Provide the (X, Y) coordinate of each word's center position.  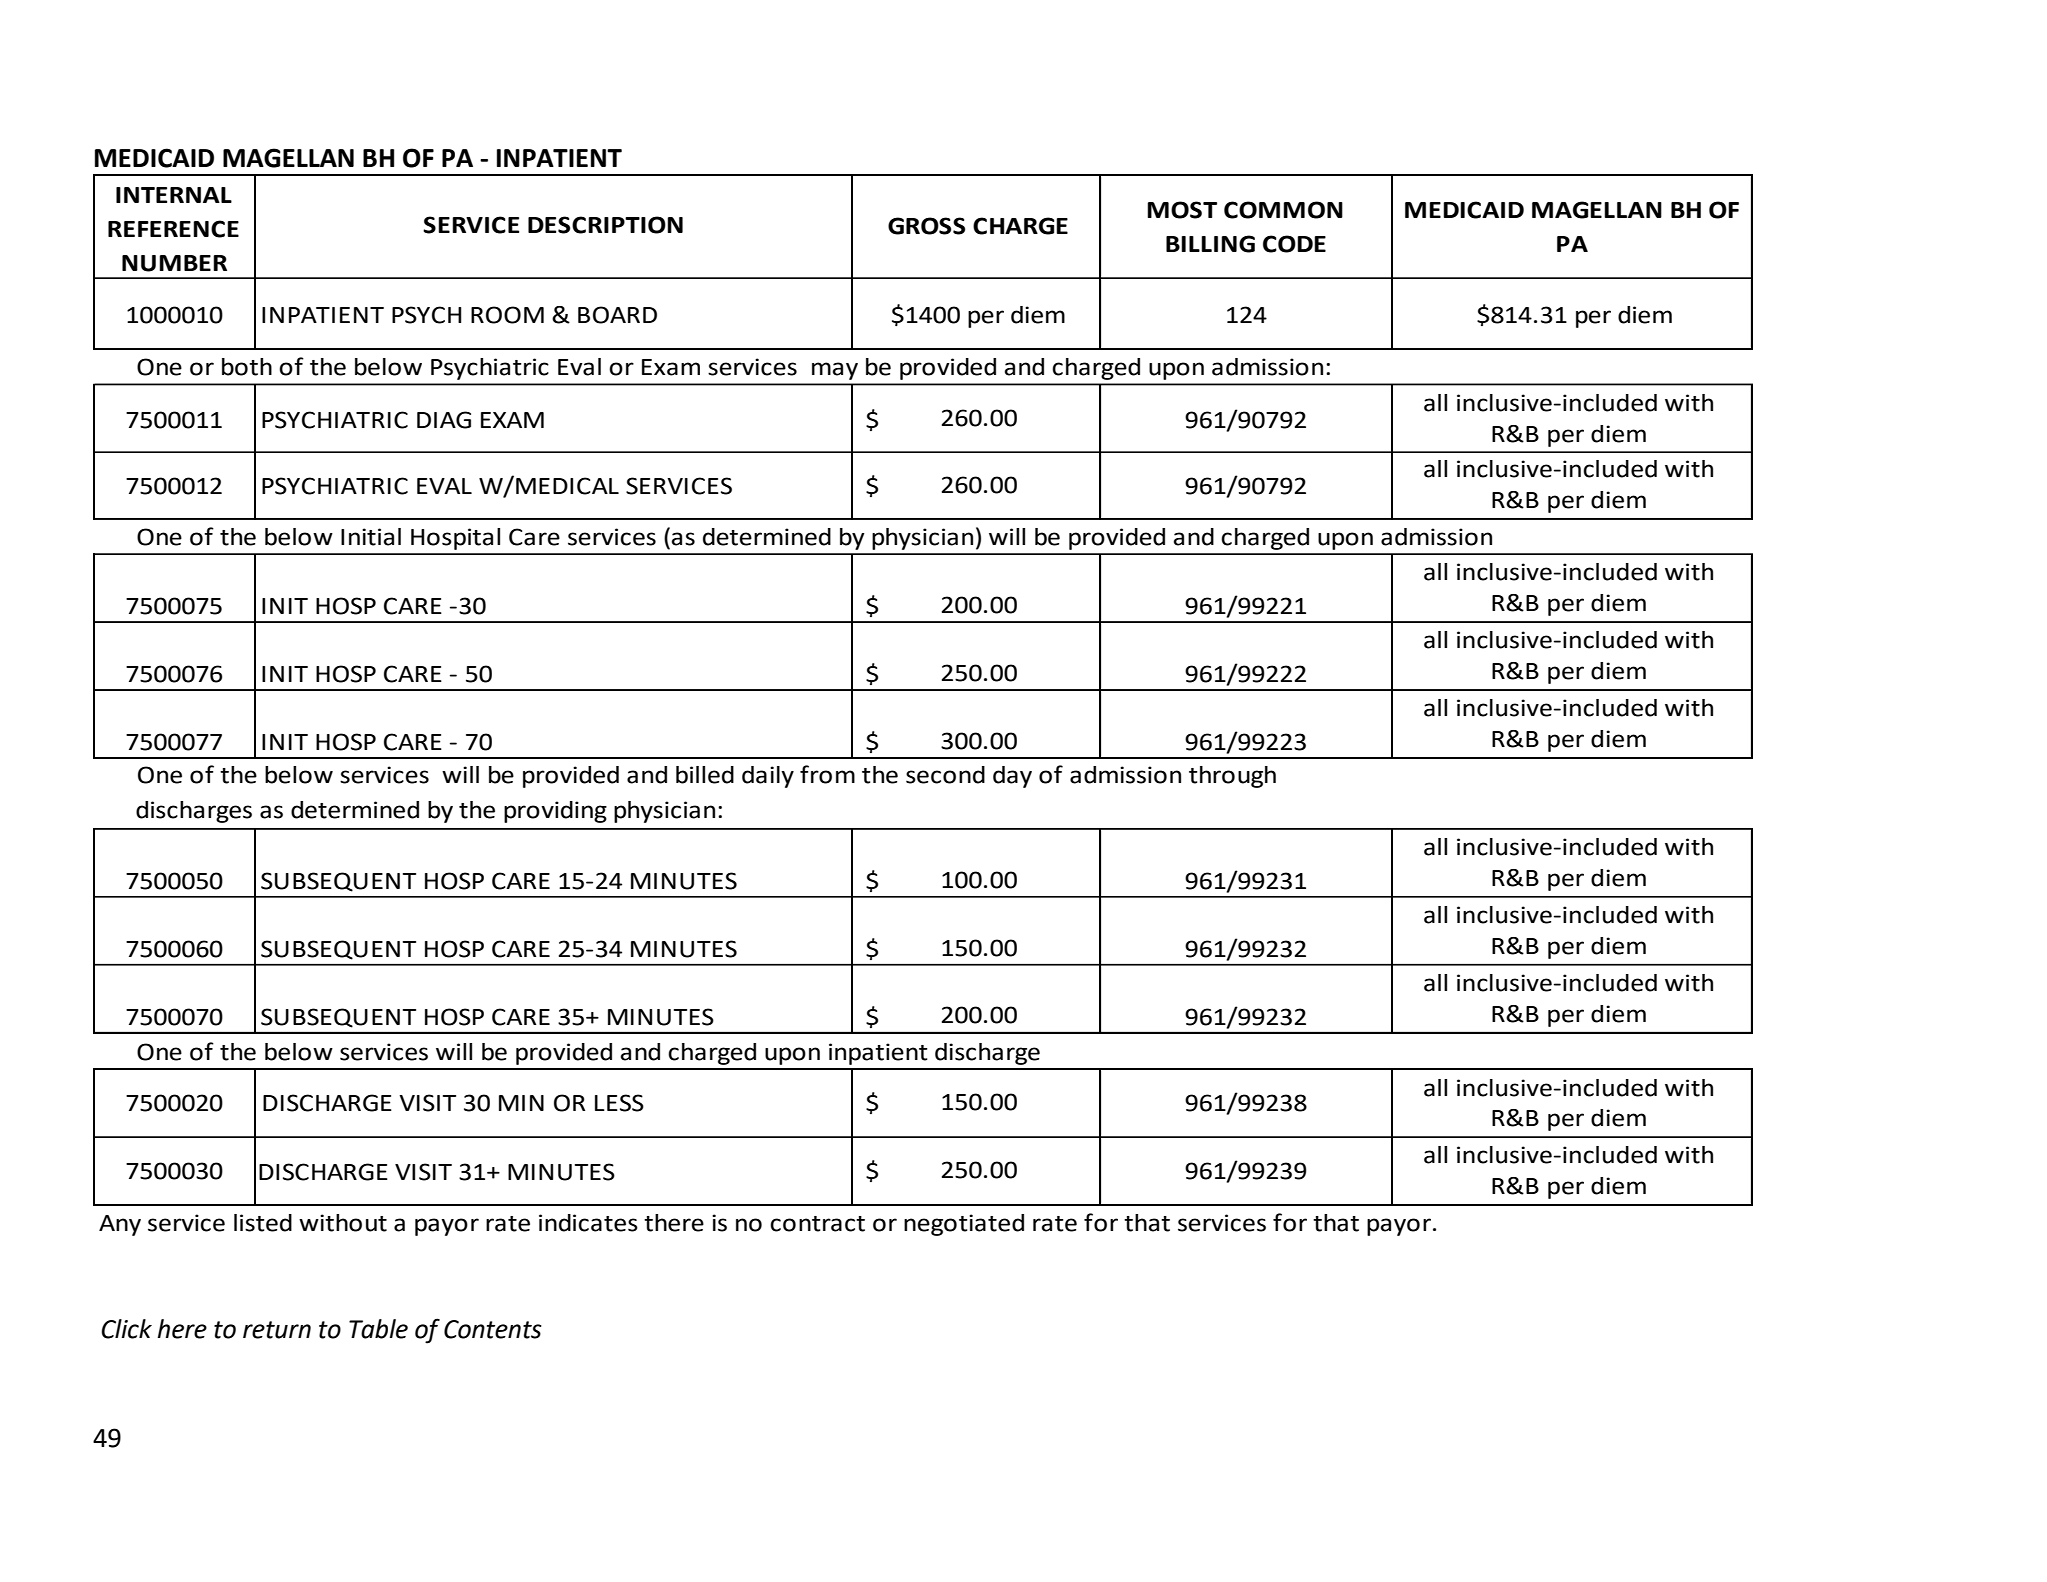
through (1232, 777)
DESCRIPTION (605, 225)
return (277, 1330)
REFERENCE (173, 229)
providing (555, 812)
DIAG (444, 420)
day (1012, 777)
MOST (1182, 210)
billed (705, 775)
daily (768, 777)
